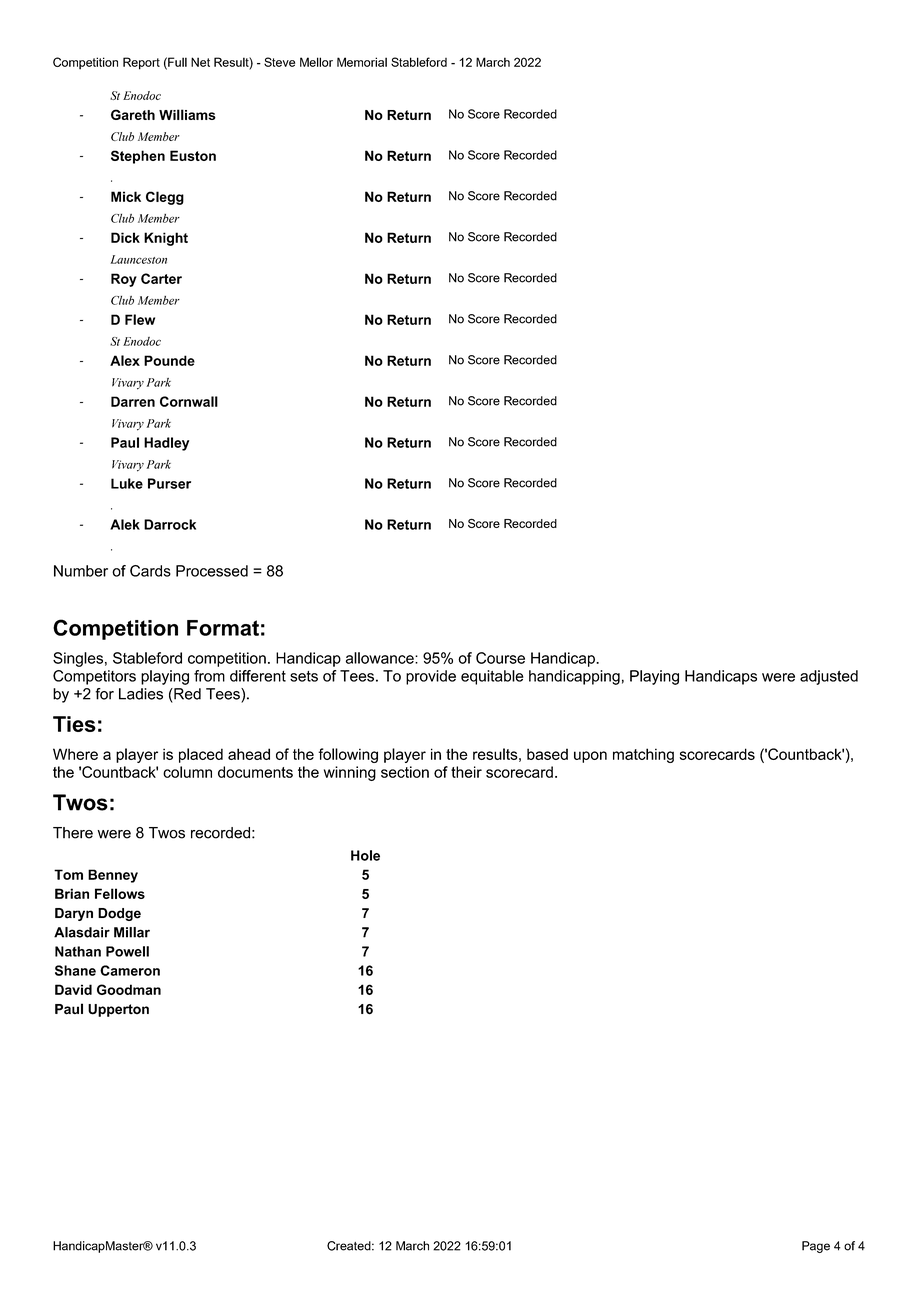 Image resolution: width=924 pixels, height=1308 pixels. What do you see at coordinates (431, 677) in the screenshot?
I see `provide` at bounding box center [431, 677].
